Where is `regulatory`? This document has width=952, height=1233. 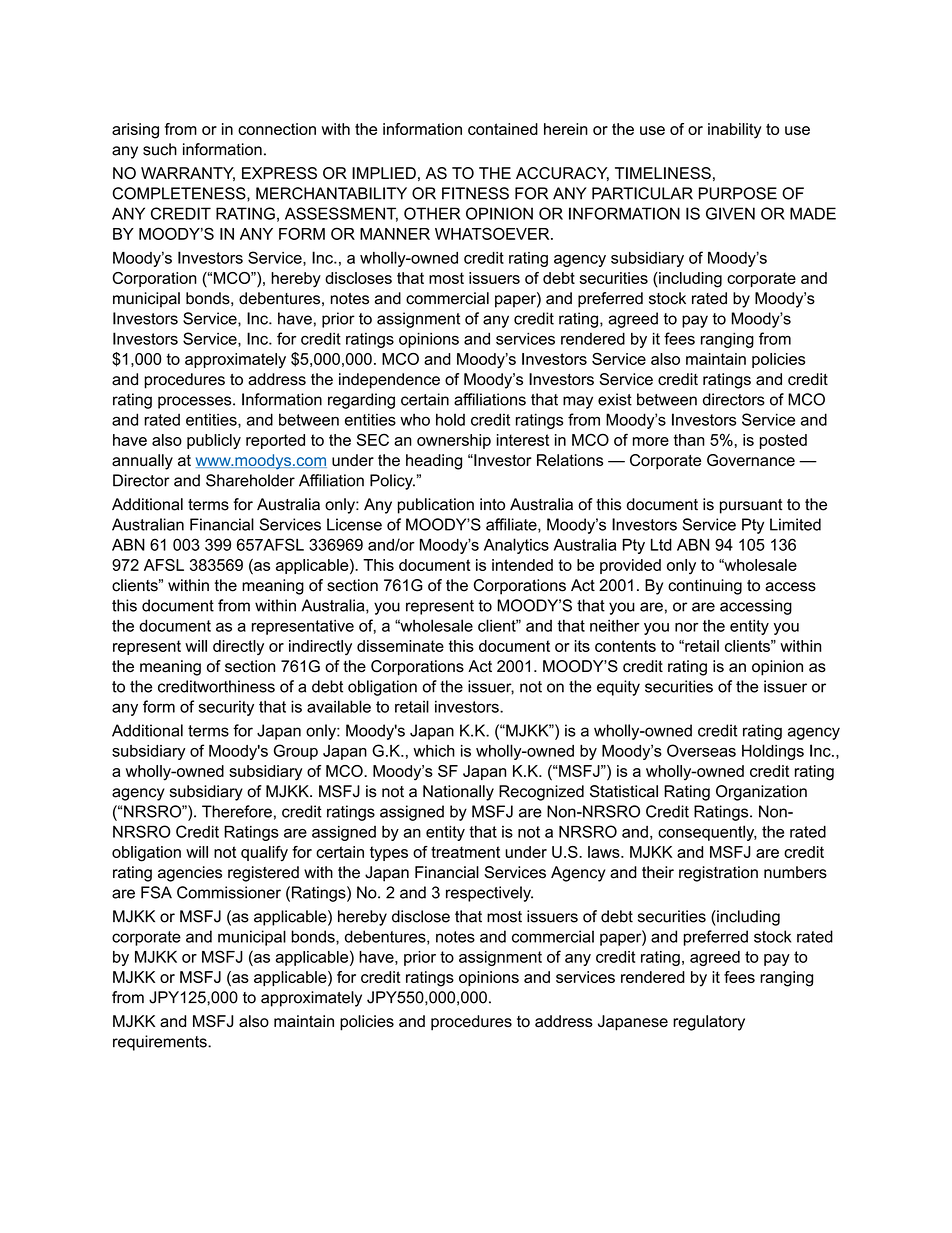 regulatory is located at coordinates (709, 1023).
